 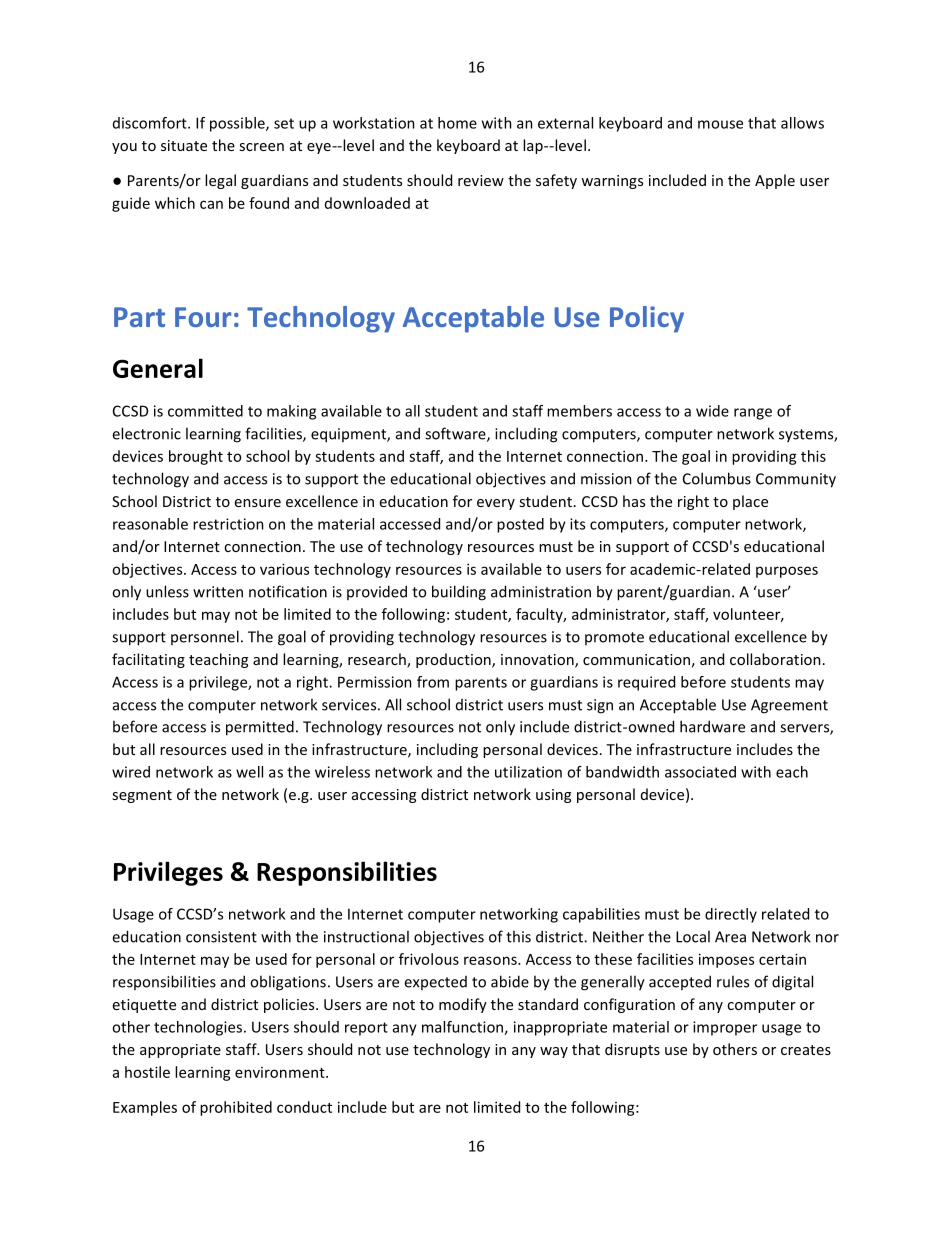 What do you see at coordinates (249, 772) in the screenshot?
I see `well` at bounding box center [249, 772].
